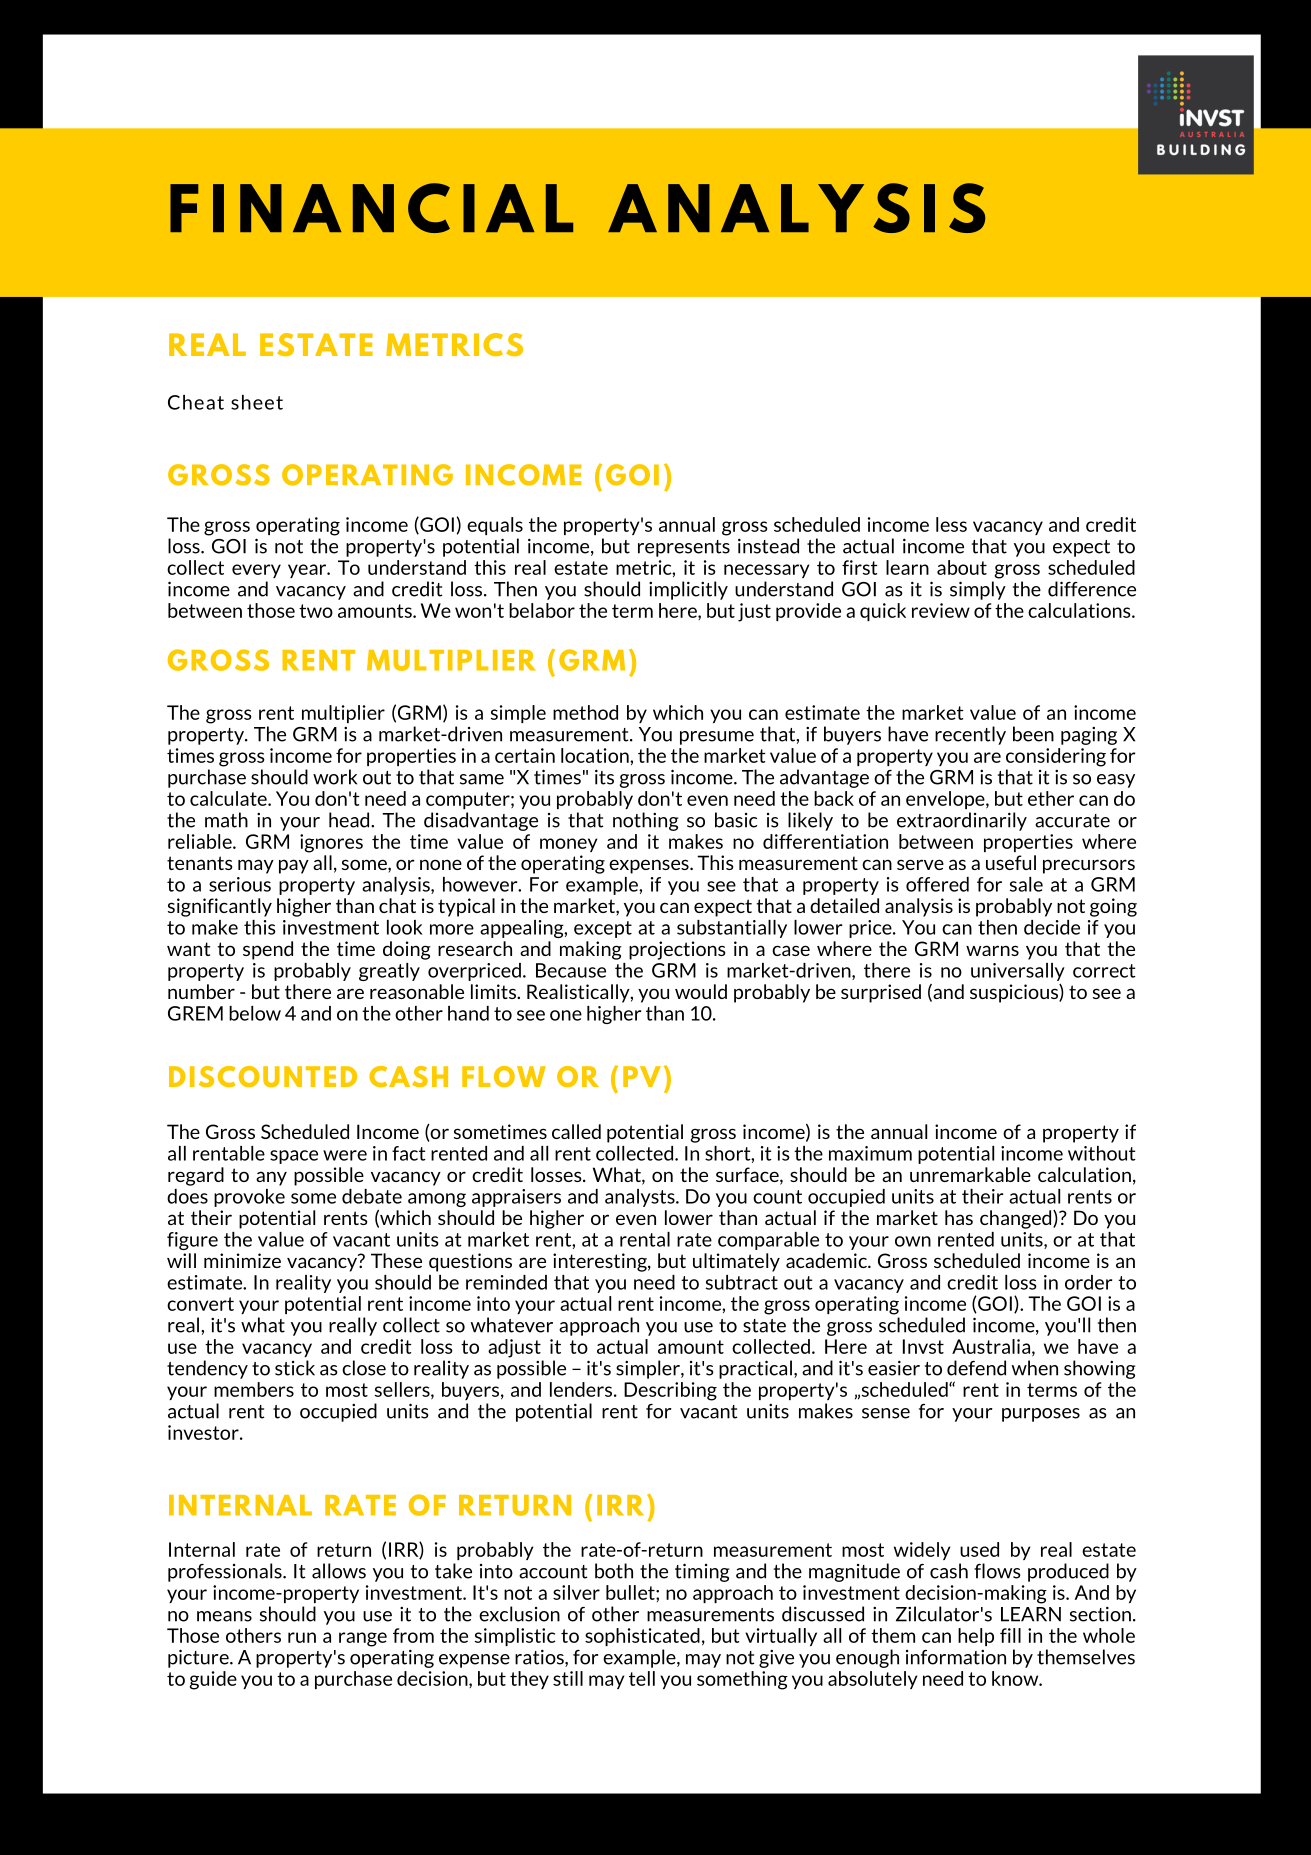 This image has height=1855, width=1311. What do you see at coordinates (302, 1637) in the image?
I see `run` at bounding box center [302, 1637].
